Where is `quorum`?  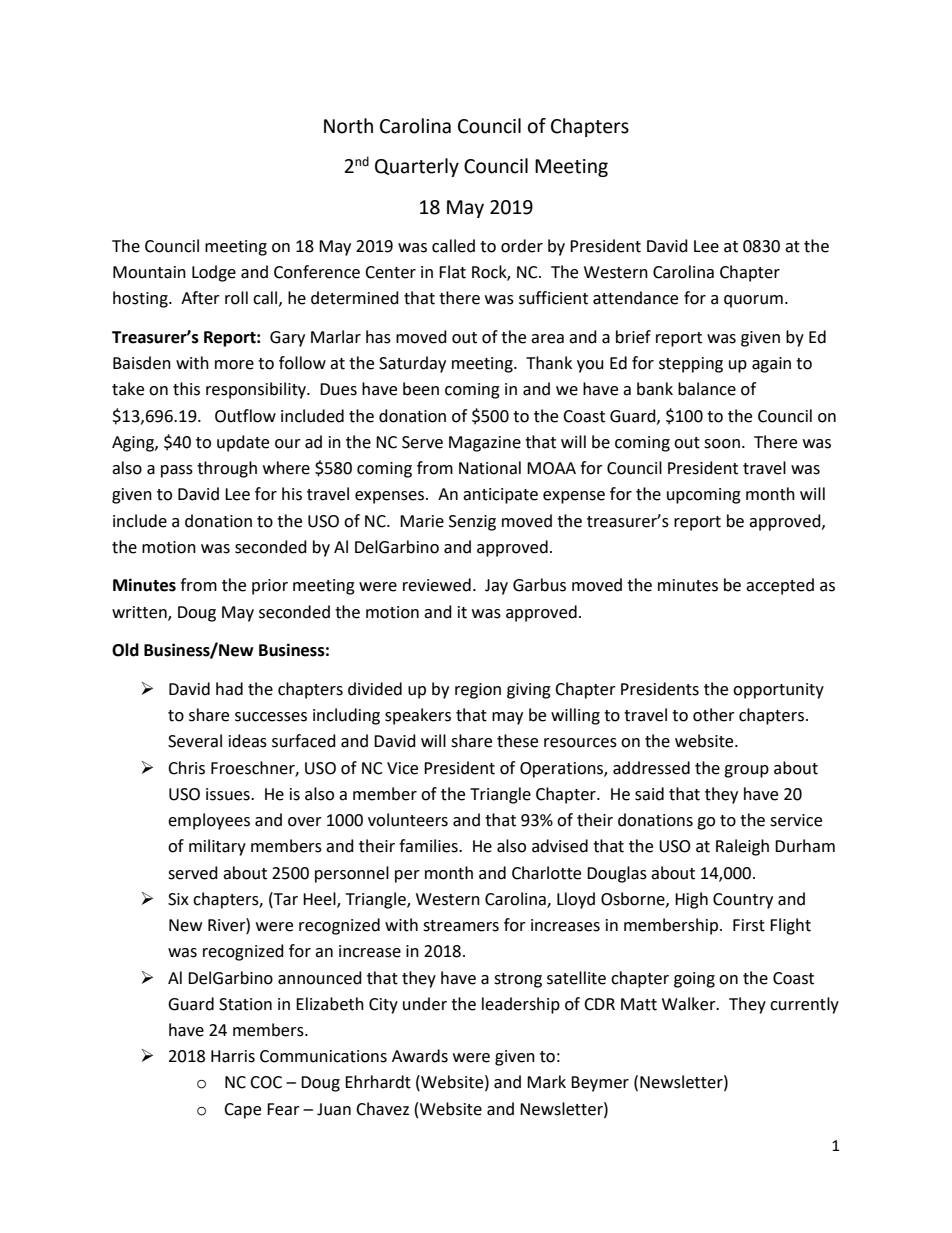 quorum is located at coordinates (753, 301).
